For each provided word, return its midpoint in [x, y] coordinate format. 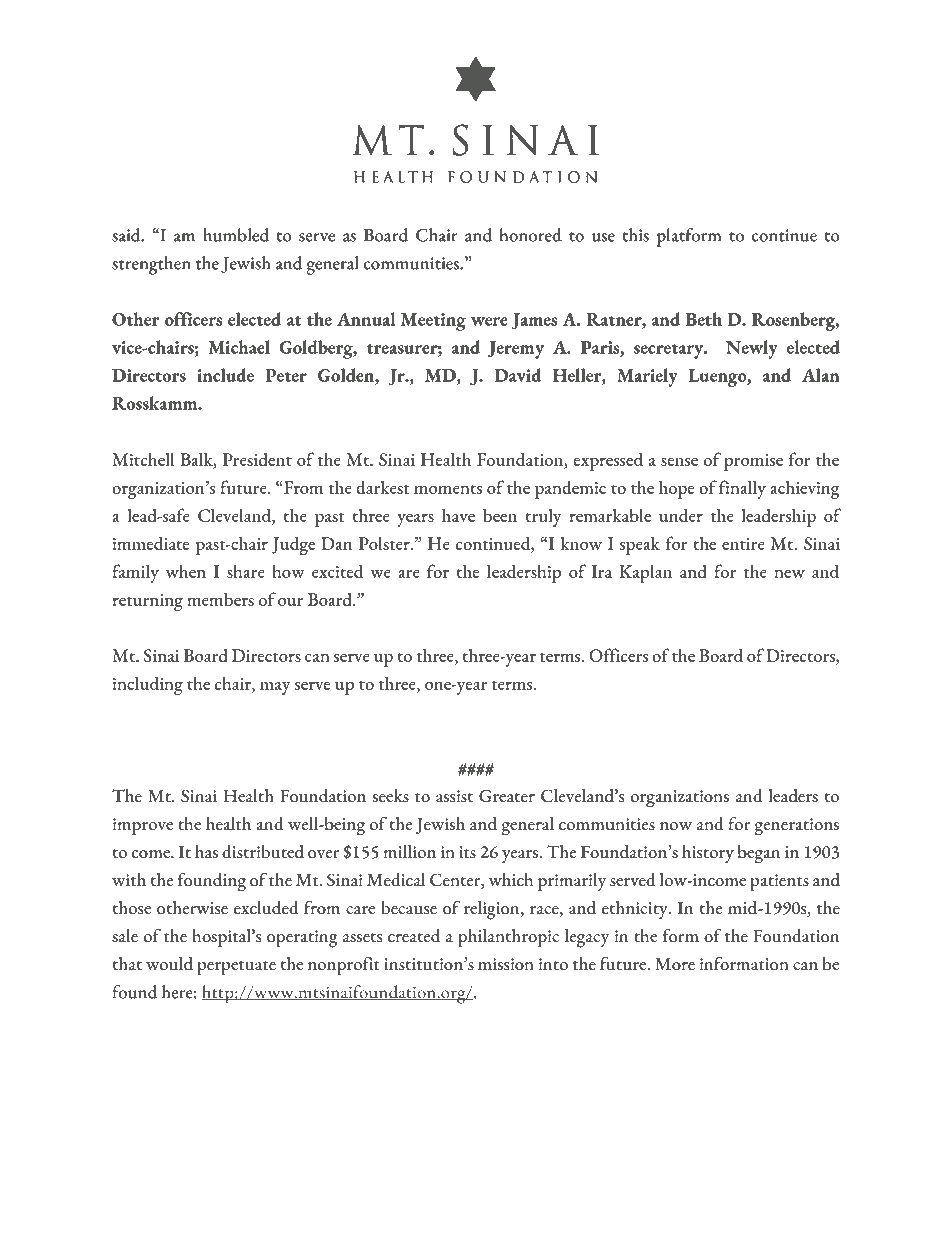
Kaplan [646, 574]
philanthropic [508, 938]
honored [531, 235]
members [220, 599]
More [675, 964]
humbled [236, 235]
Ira [602, 571]
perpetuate [237, 968]
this [635, 235]
